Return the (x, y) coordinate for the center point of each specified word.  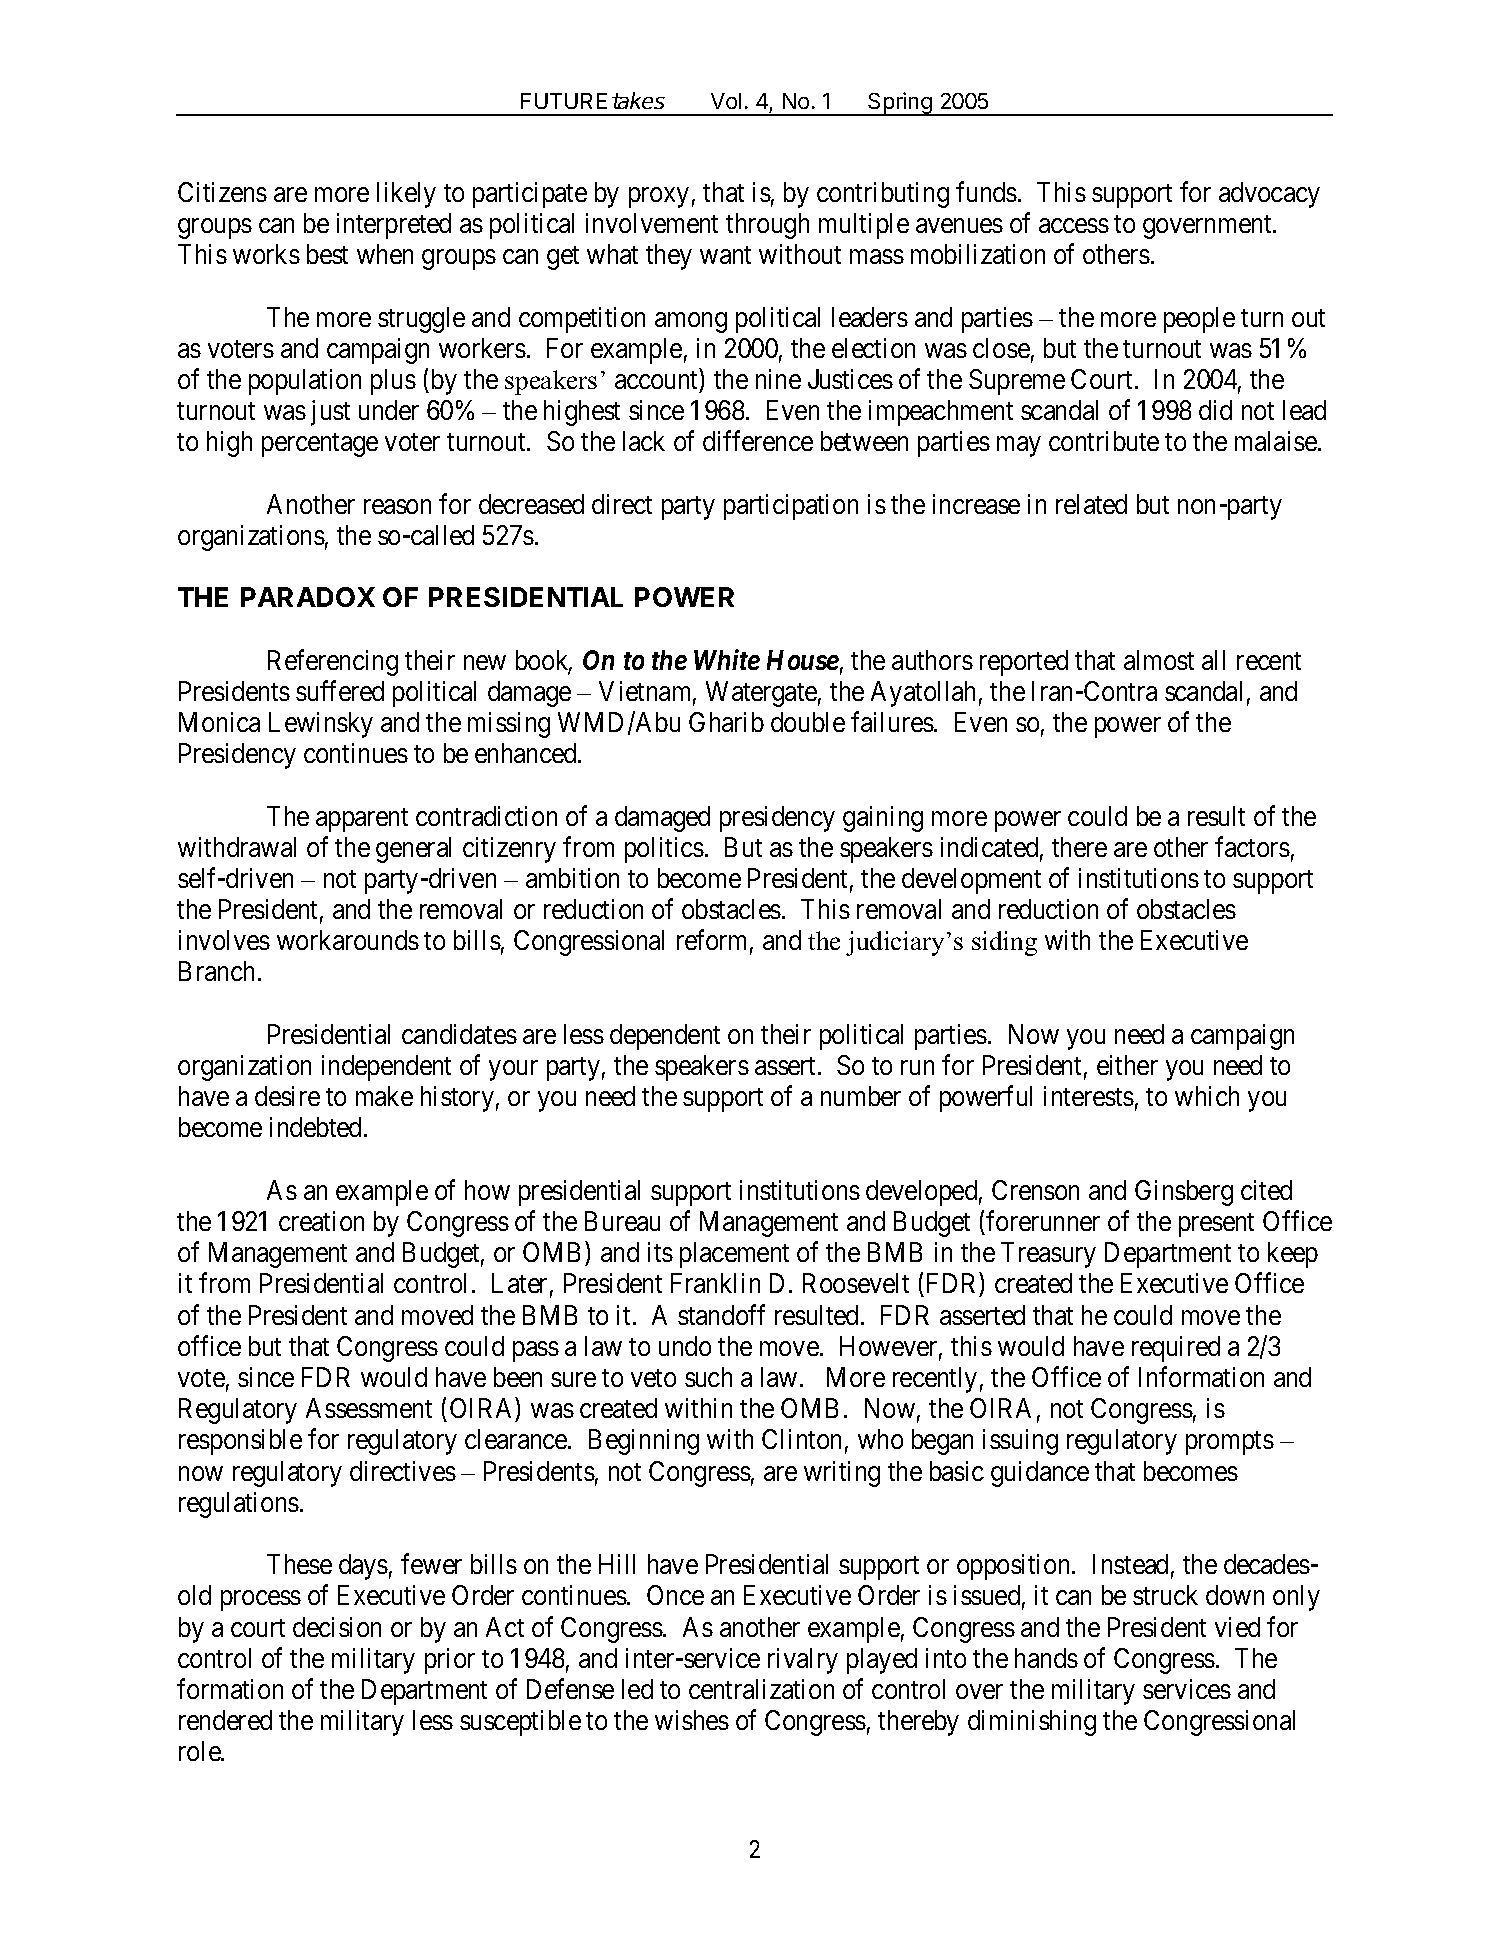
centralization (761, 1689)
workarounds (348, 940)
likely (406, 195)
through (767, 226)
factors (1252, 846)
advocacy (1269, 195)
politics (664, 850)
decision (337, 1627)
